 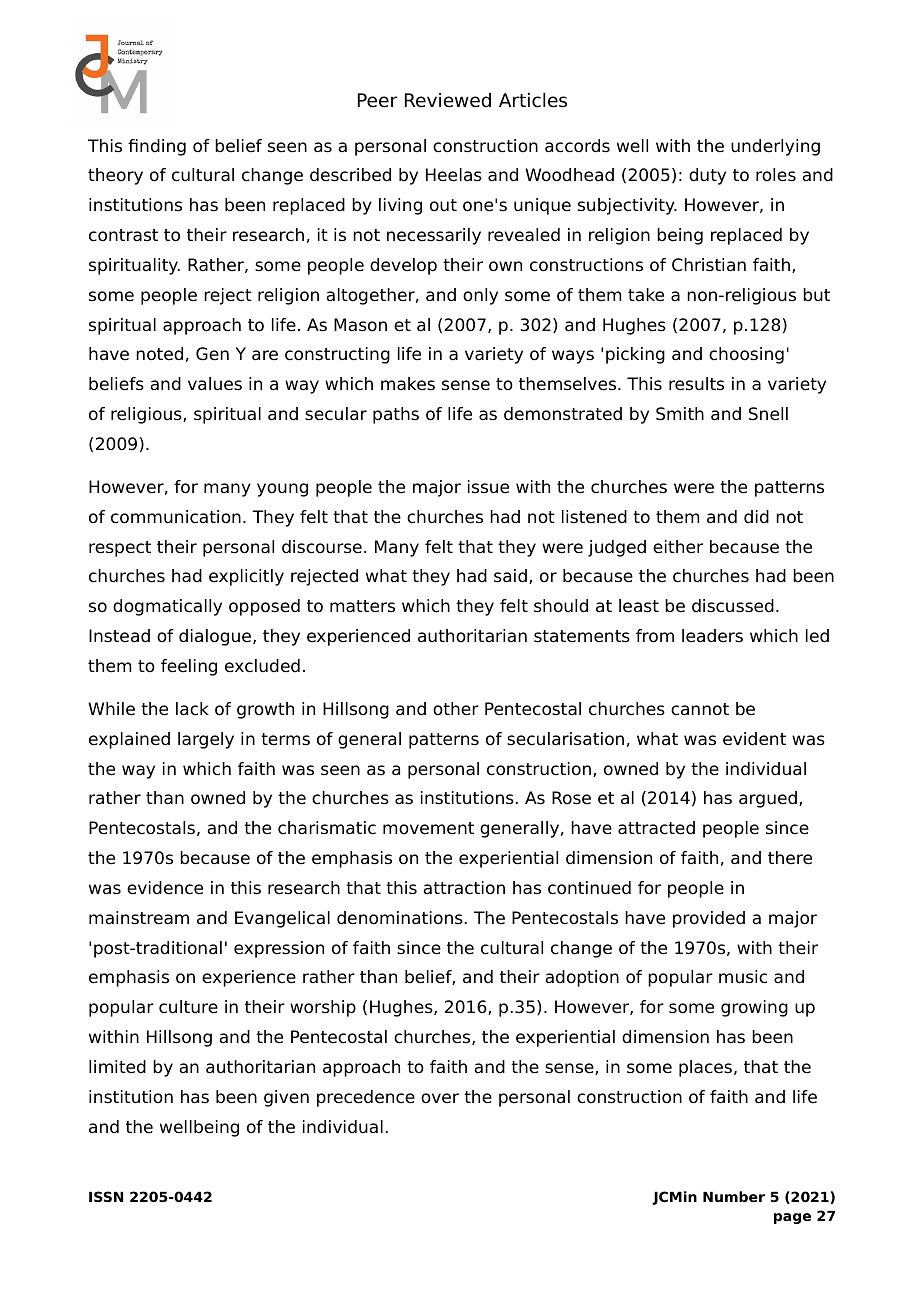 What do you see at coordinates (106, 1196) in the image?
I see `ISSN` at bounding box center [106, 1196].
